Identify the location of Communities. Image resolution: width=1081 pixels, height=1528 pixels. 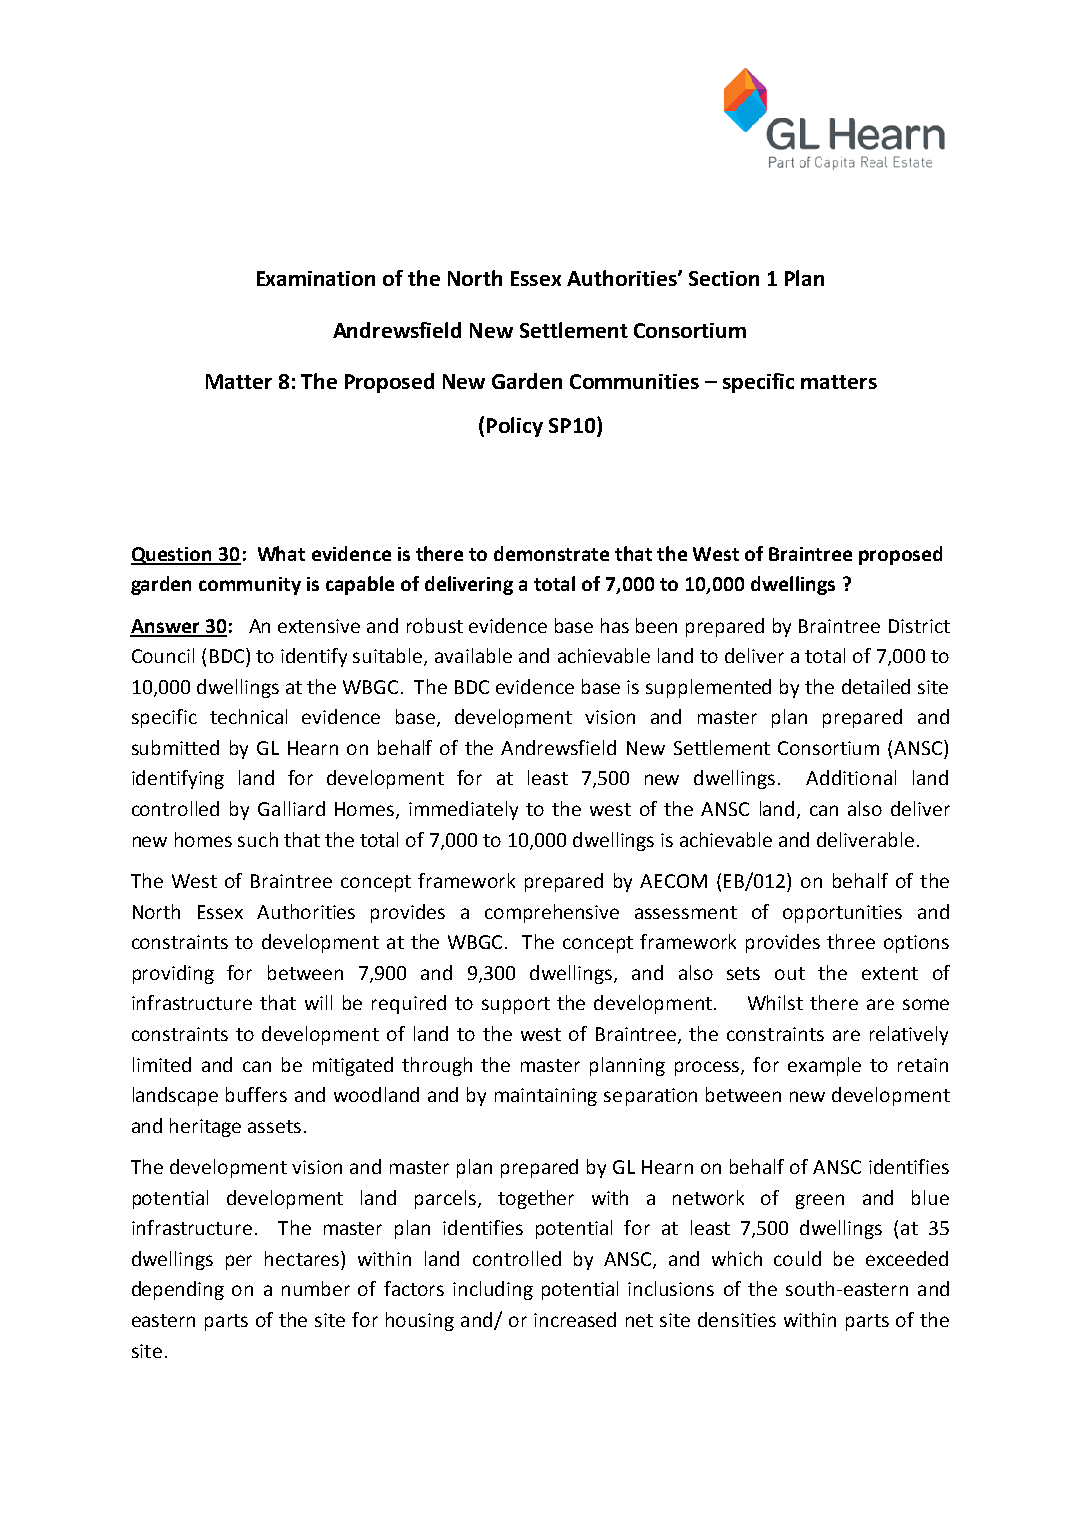
(634, 381).
